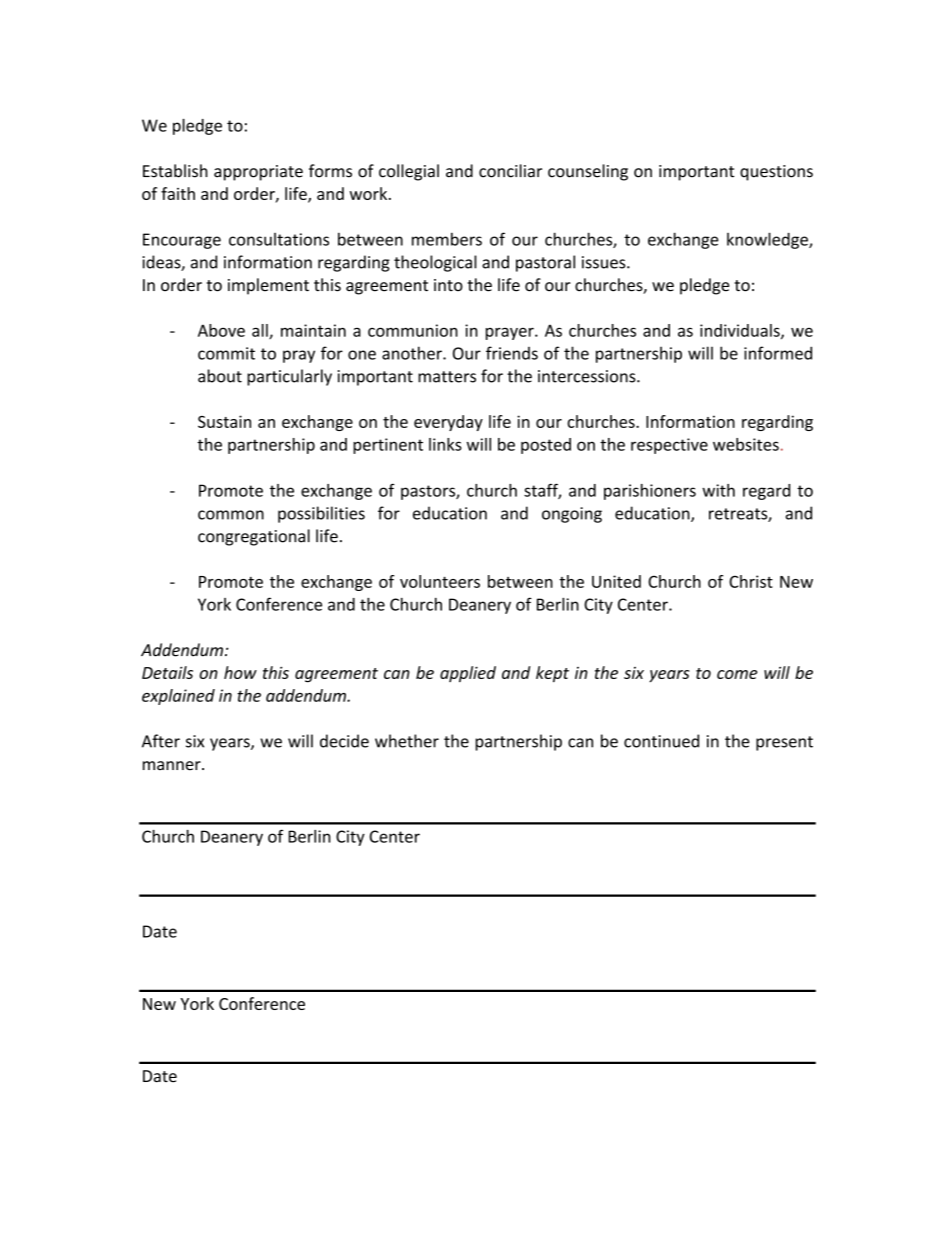  I want to click on continued, so click(661, 741).
